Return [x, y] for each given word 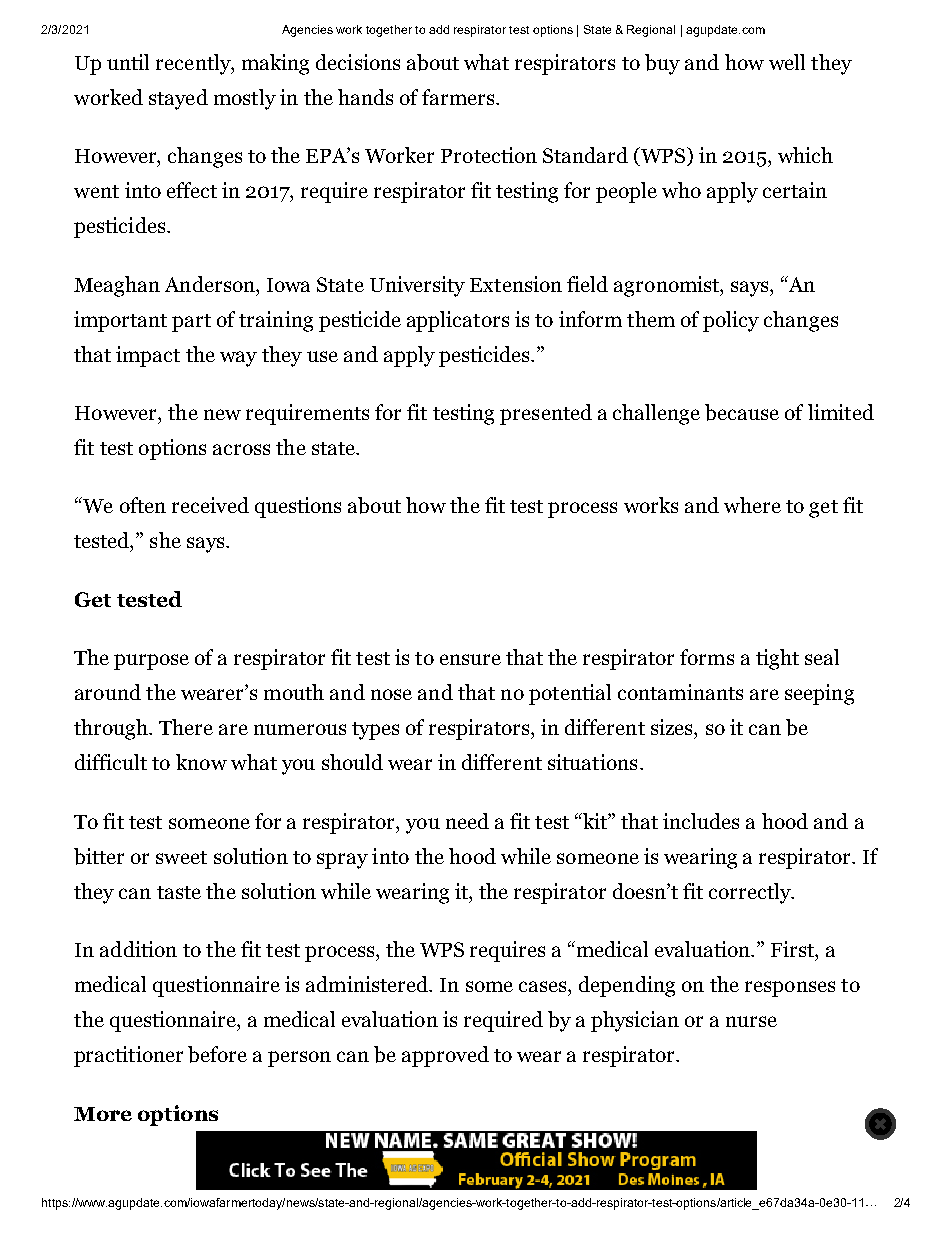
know [201, 762]
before [217, 1054]
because [742, 412]
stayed [178, 99]
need [467, 821]
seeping [819, 694]
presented [546, 414]
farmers [459, 97]
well [787, 62]
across [241, 449]
